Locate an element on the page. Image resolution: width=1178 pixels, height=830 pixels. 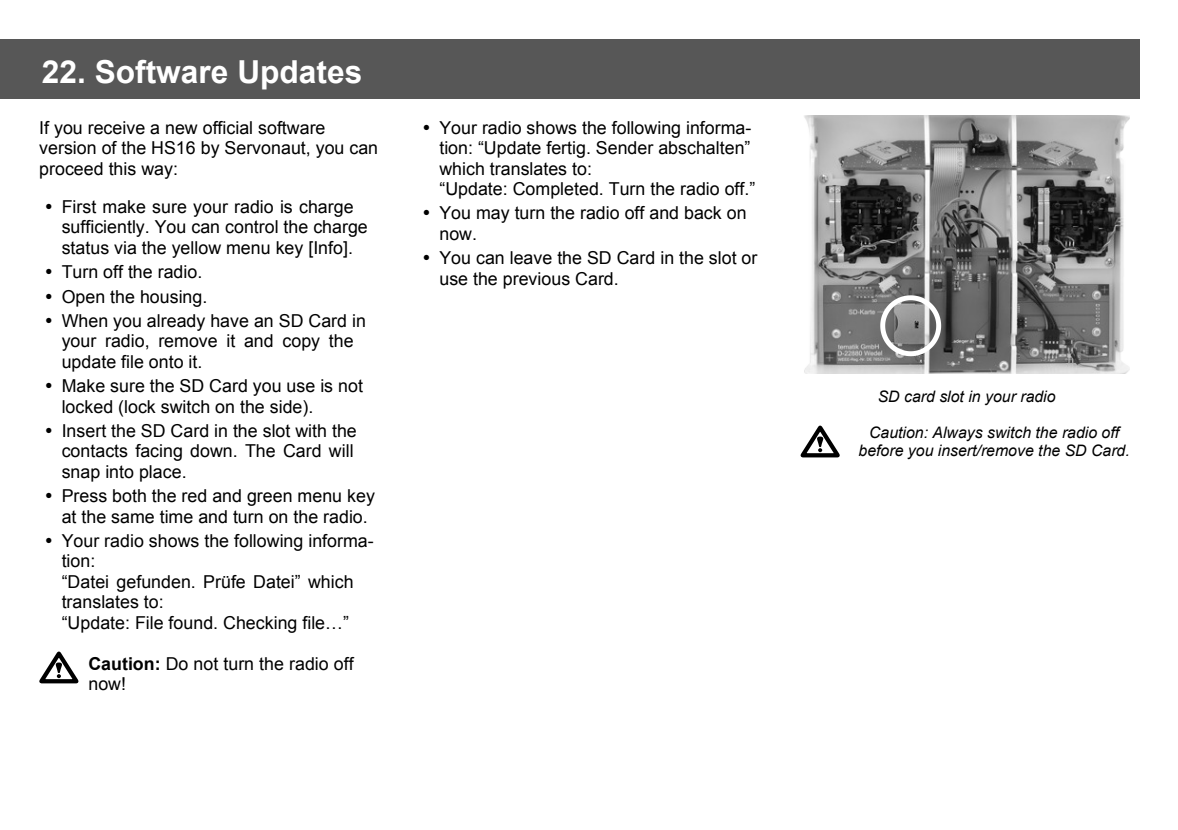
Checking is located at coordinates (259, 624).
